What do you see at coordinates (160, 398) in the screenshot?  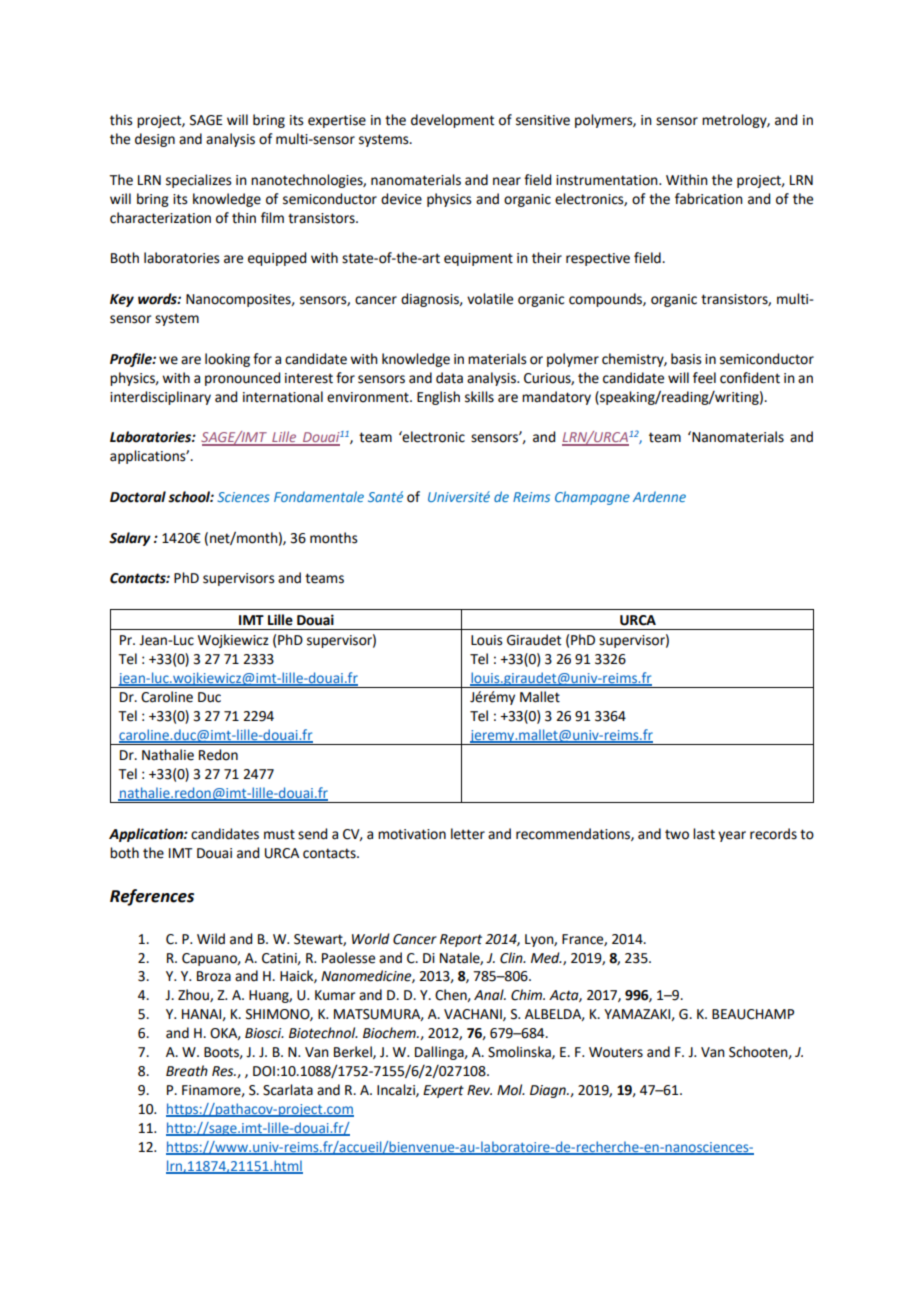 I see `interdisciplinary` at bounding box center [160, 398].
